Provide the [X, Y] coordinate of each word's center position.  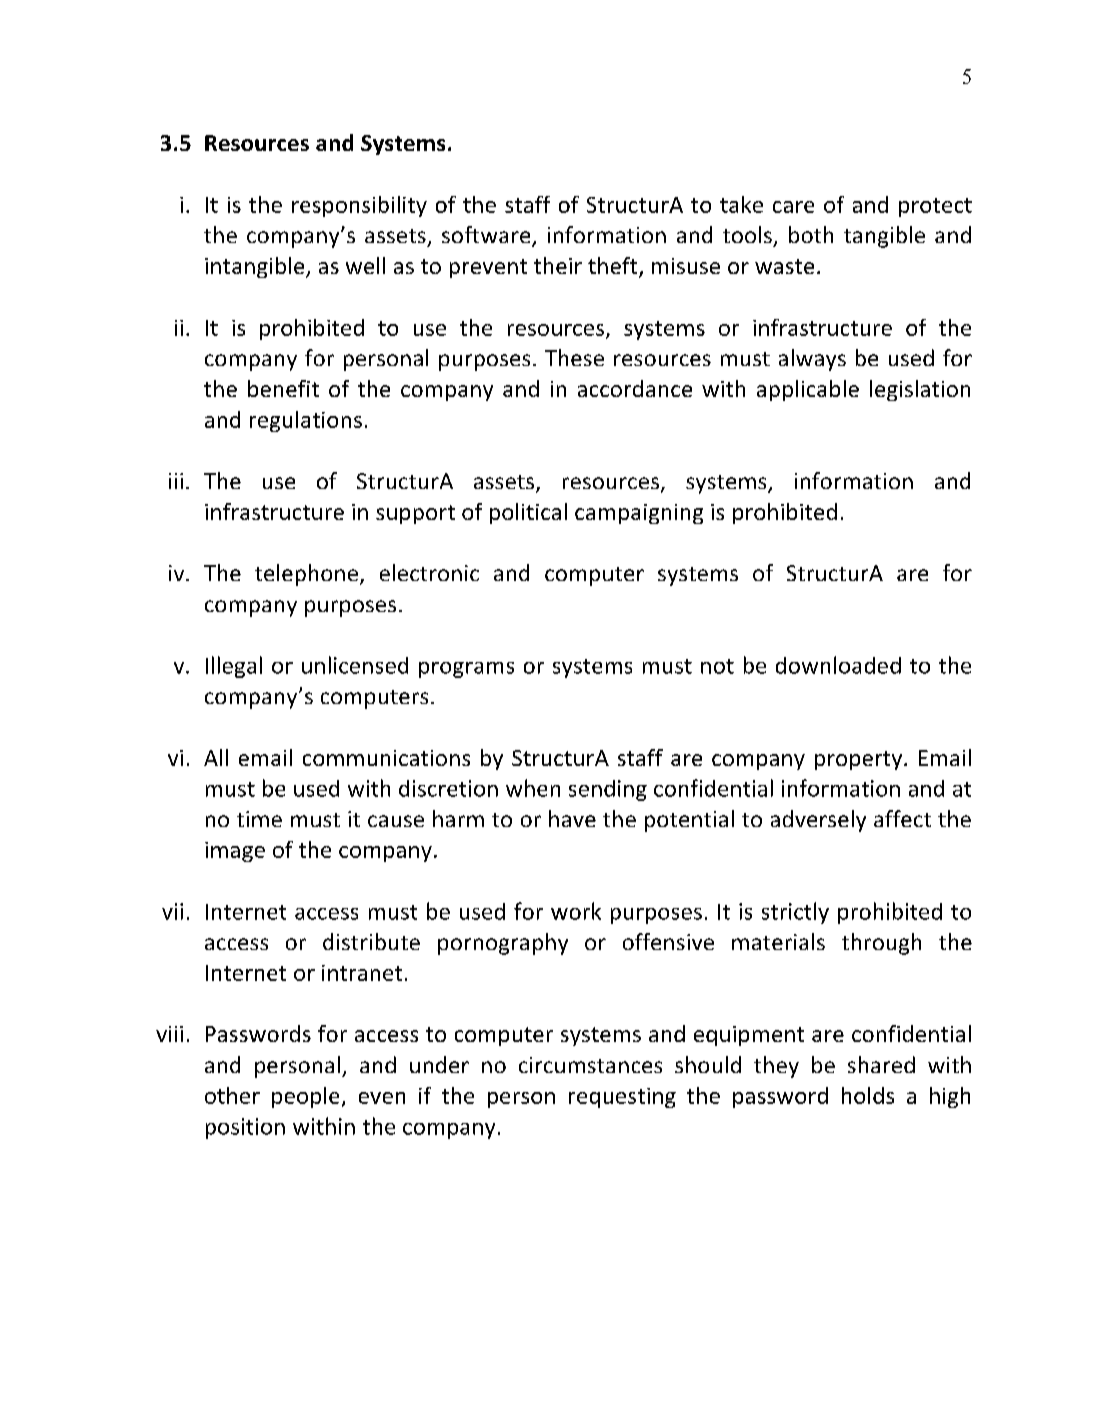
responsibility [359, 206]
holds [868, 1095]
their [558, 265]
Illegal [234, 667]
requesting [622, 1098]
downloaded [838, 665]
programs [466, 670]
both [811, 234]
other [232, 1095]
